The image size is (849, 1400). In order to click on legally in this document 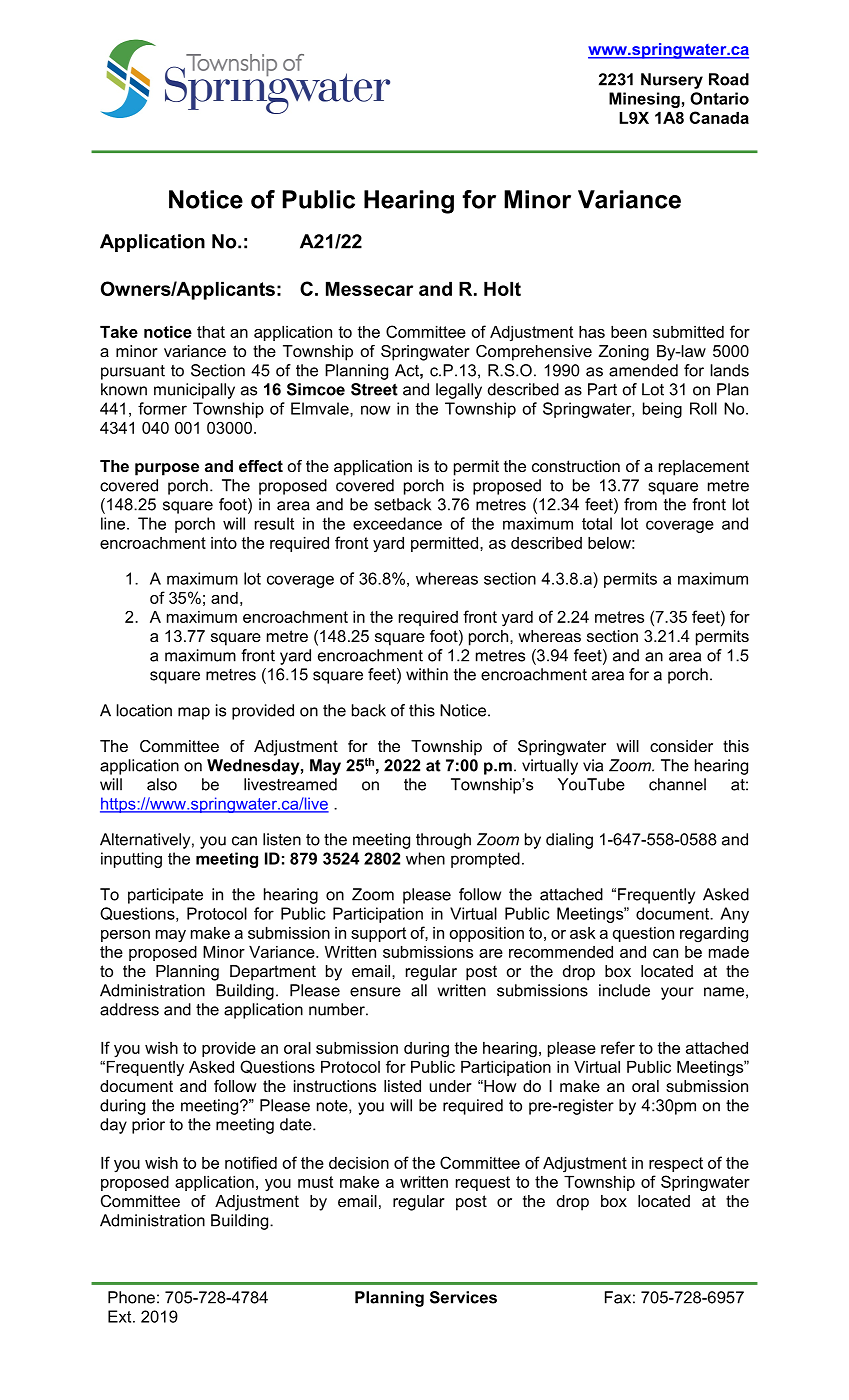, I will do `click(459, 391)`.
